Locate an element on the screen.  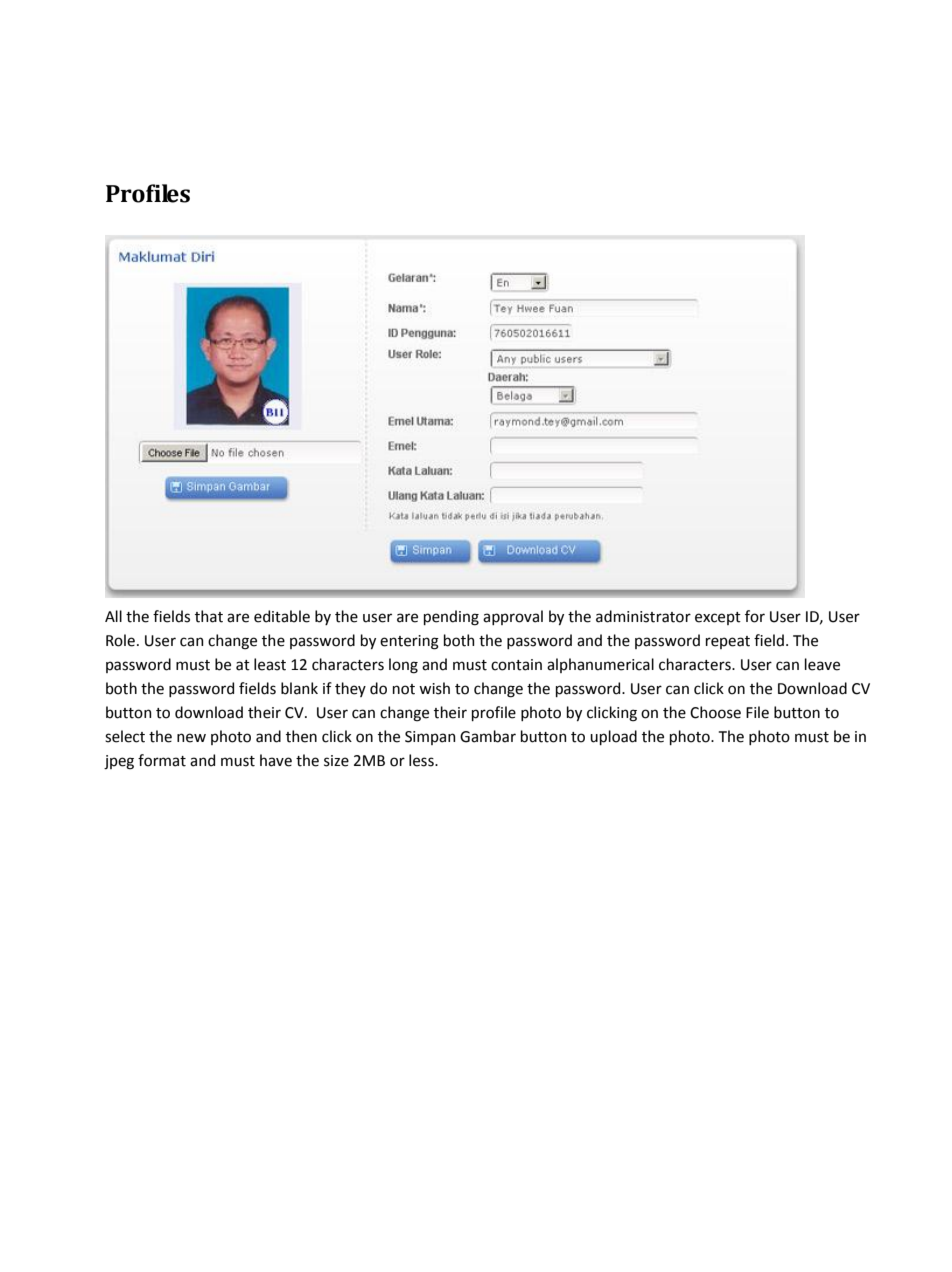
leave is located at coordinates (822, 664).
